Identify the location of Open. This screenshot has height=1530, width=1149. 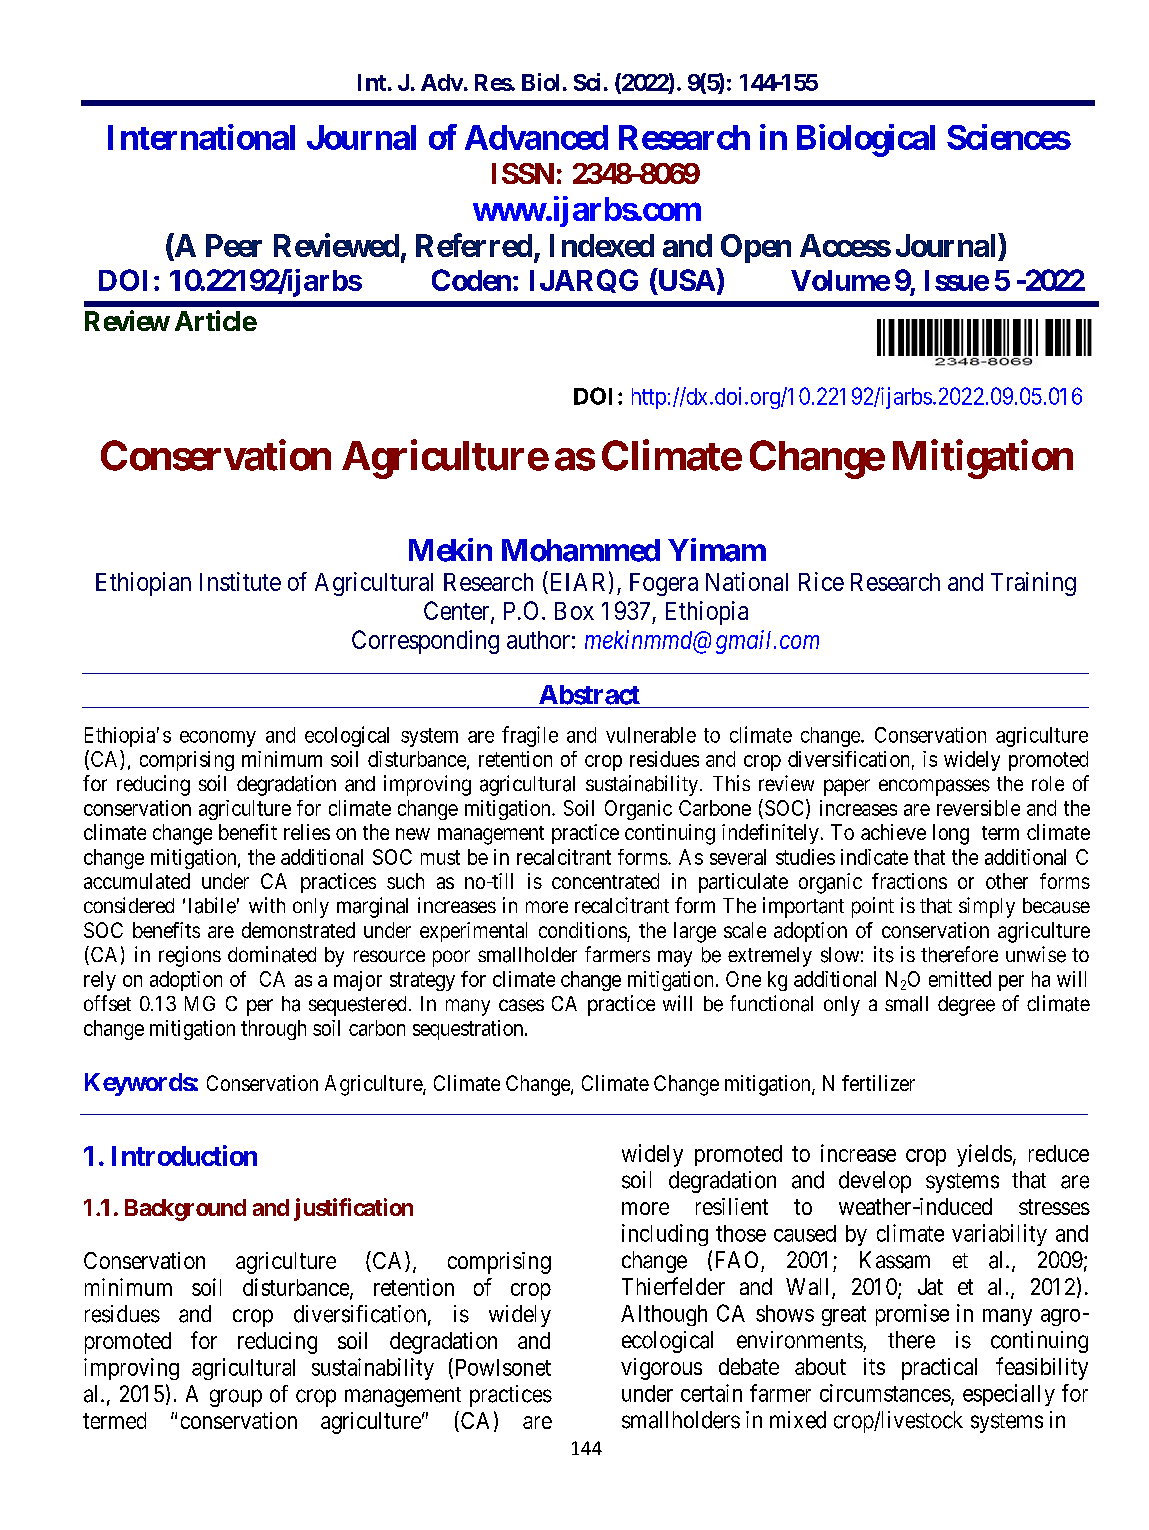
(756, 248).
